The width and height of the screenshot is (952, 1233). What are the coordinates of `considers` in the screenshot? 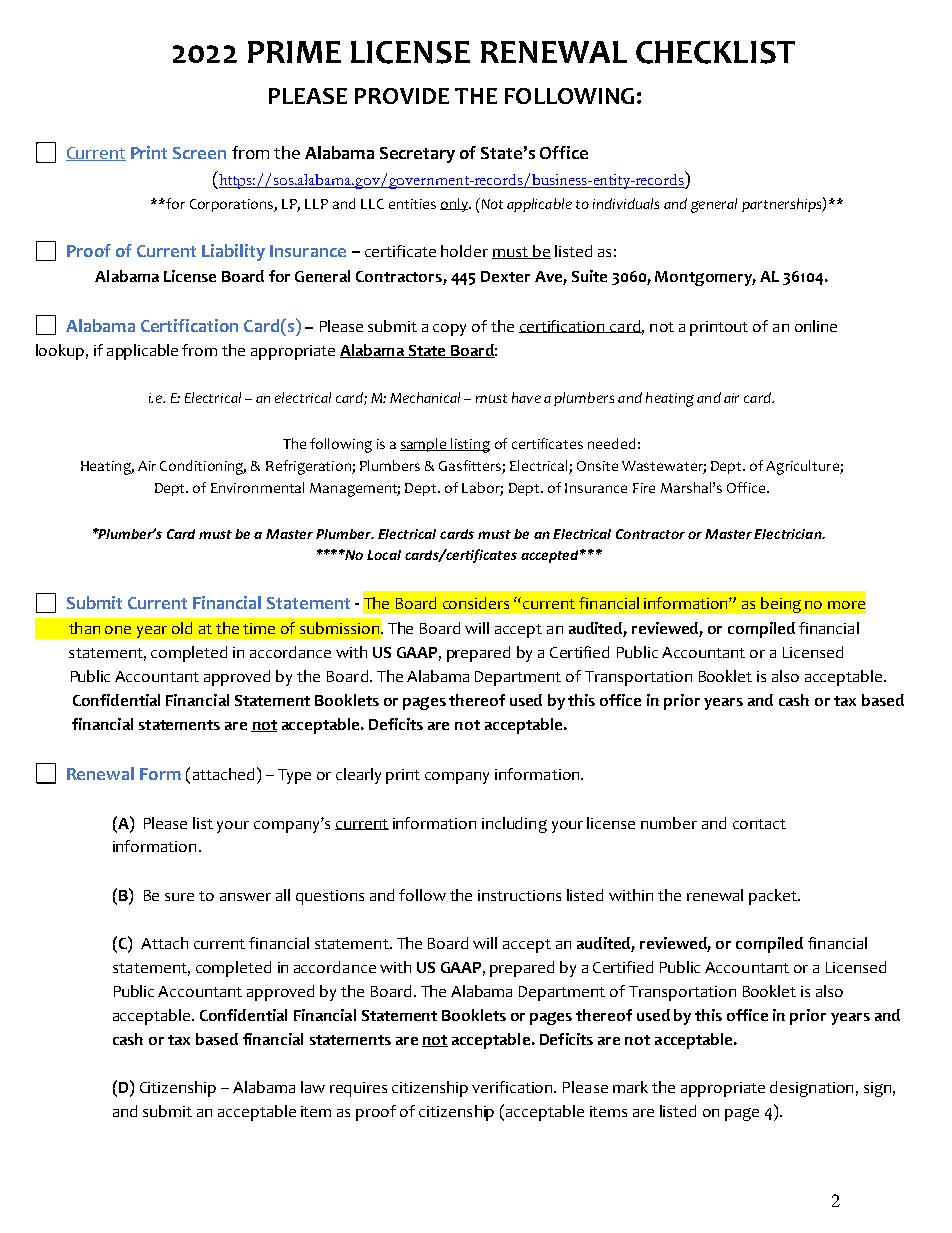 It's located at (476, 603).
